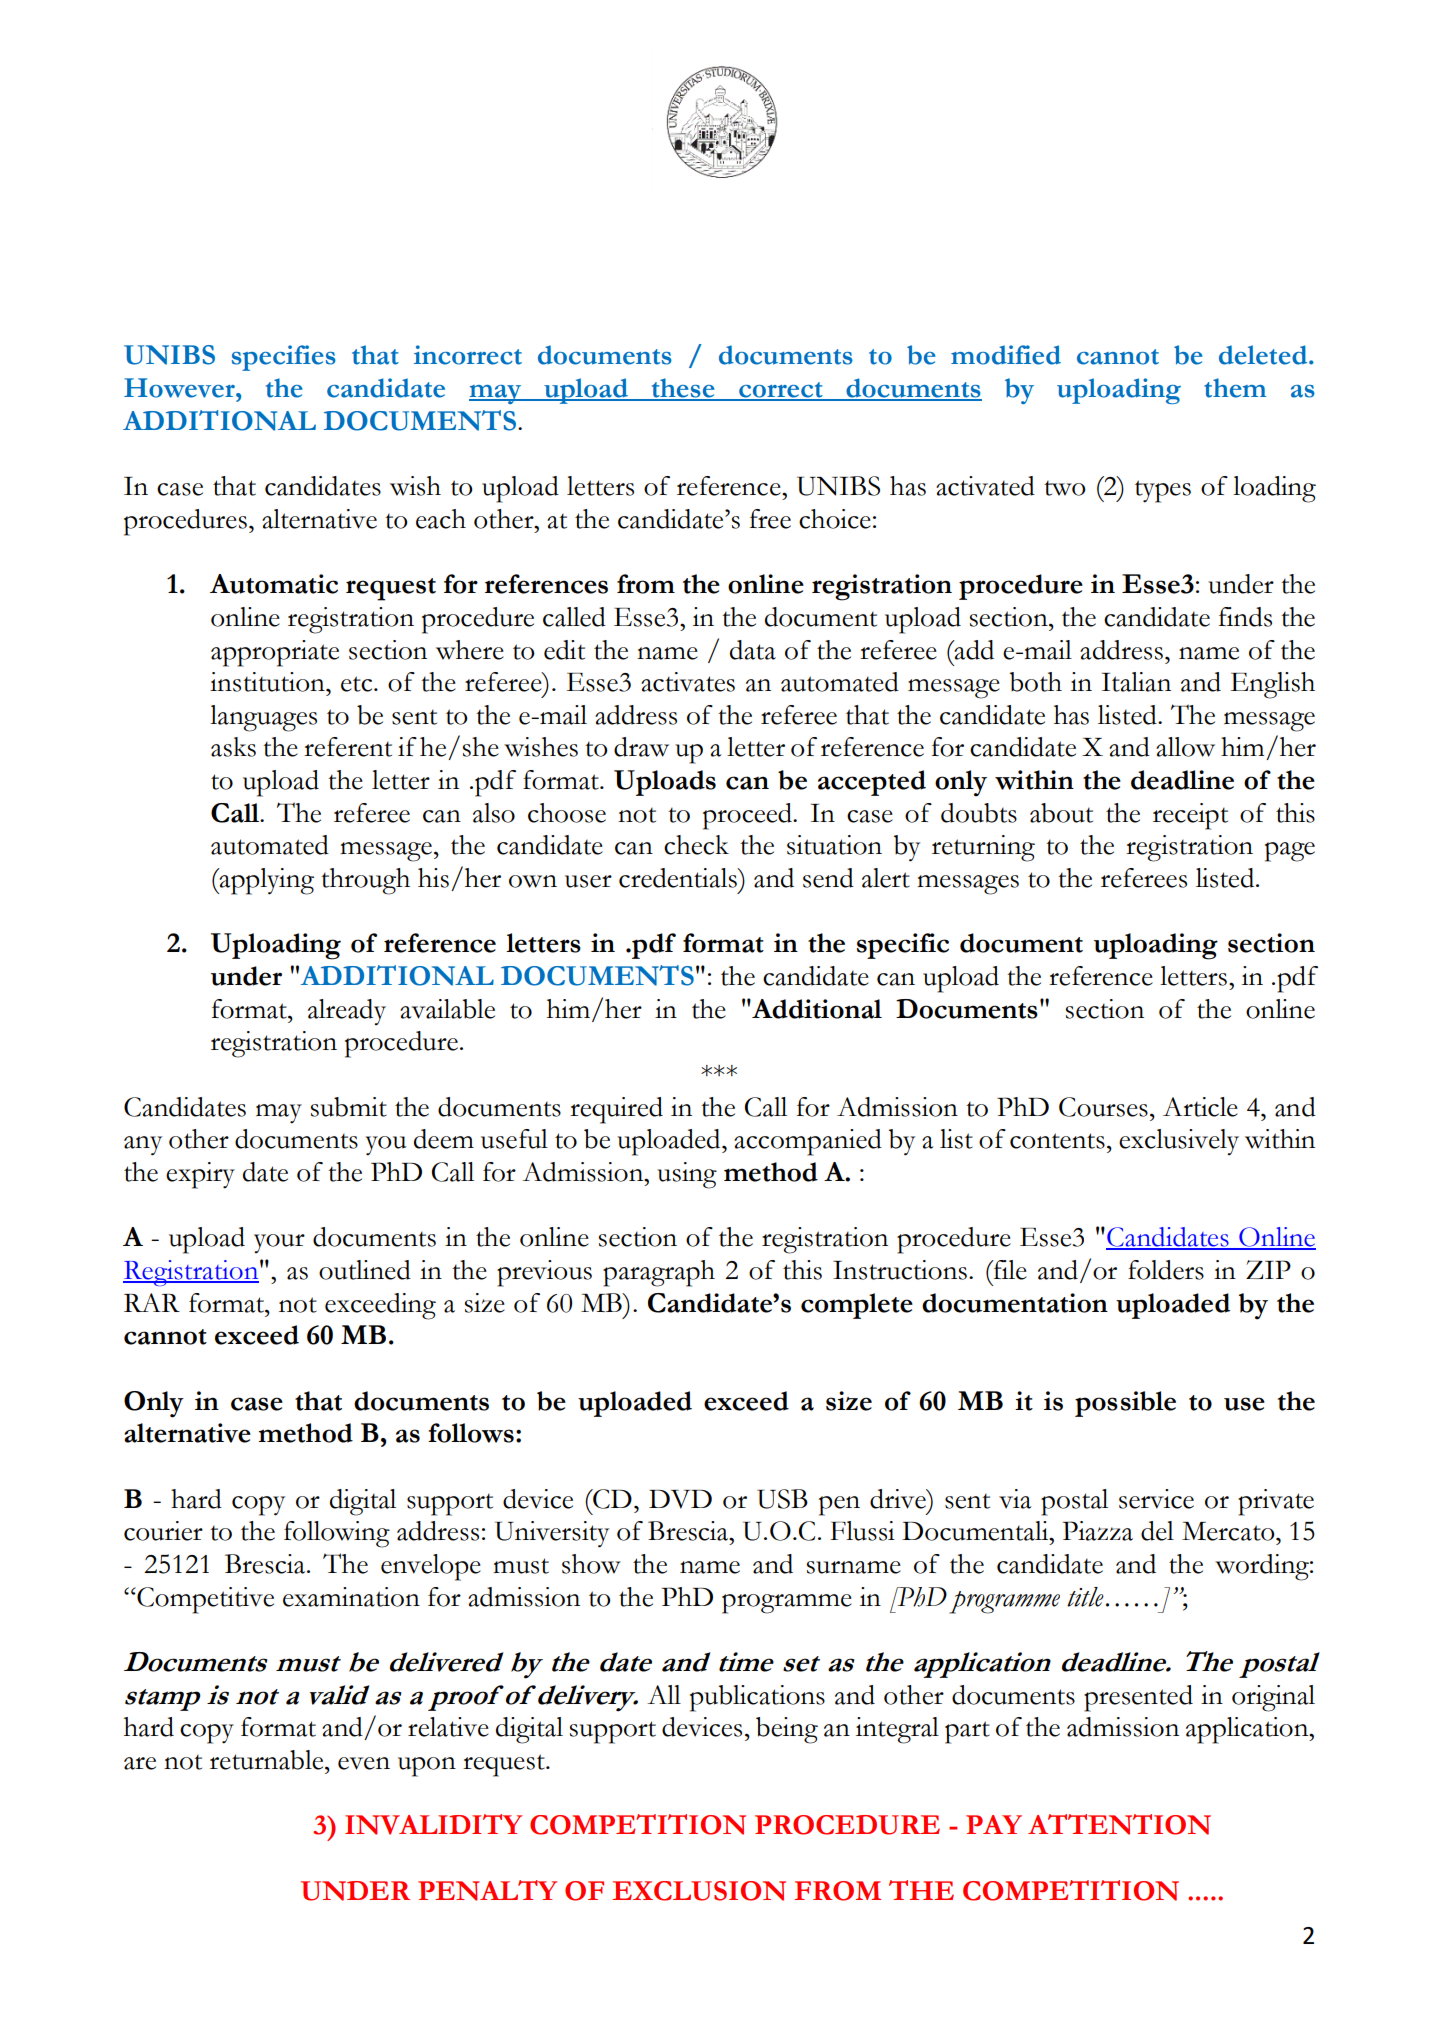 The height and width of the screenshot is (2037, 1439). What do you see at coordinates (1125, 1404) in the screenshot?
I see `possible` at bounding box center [1125, 1404].
